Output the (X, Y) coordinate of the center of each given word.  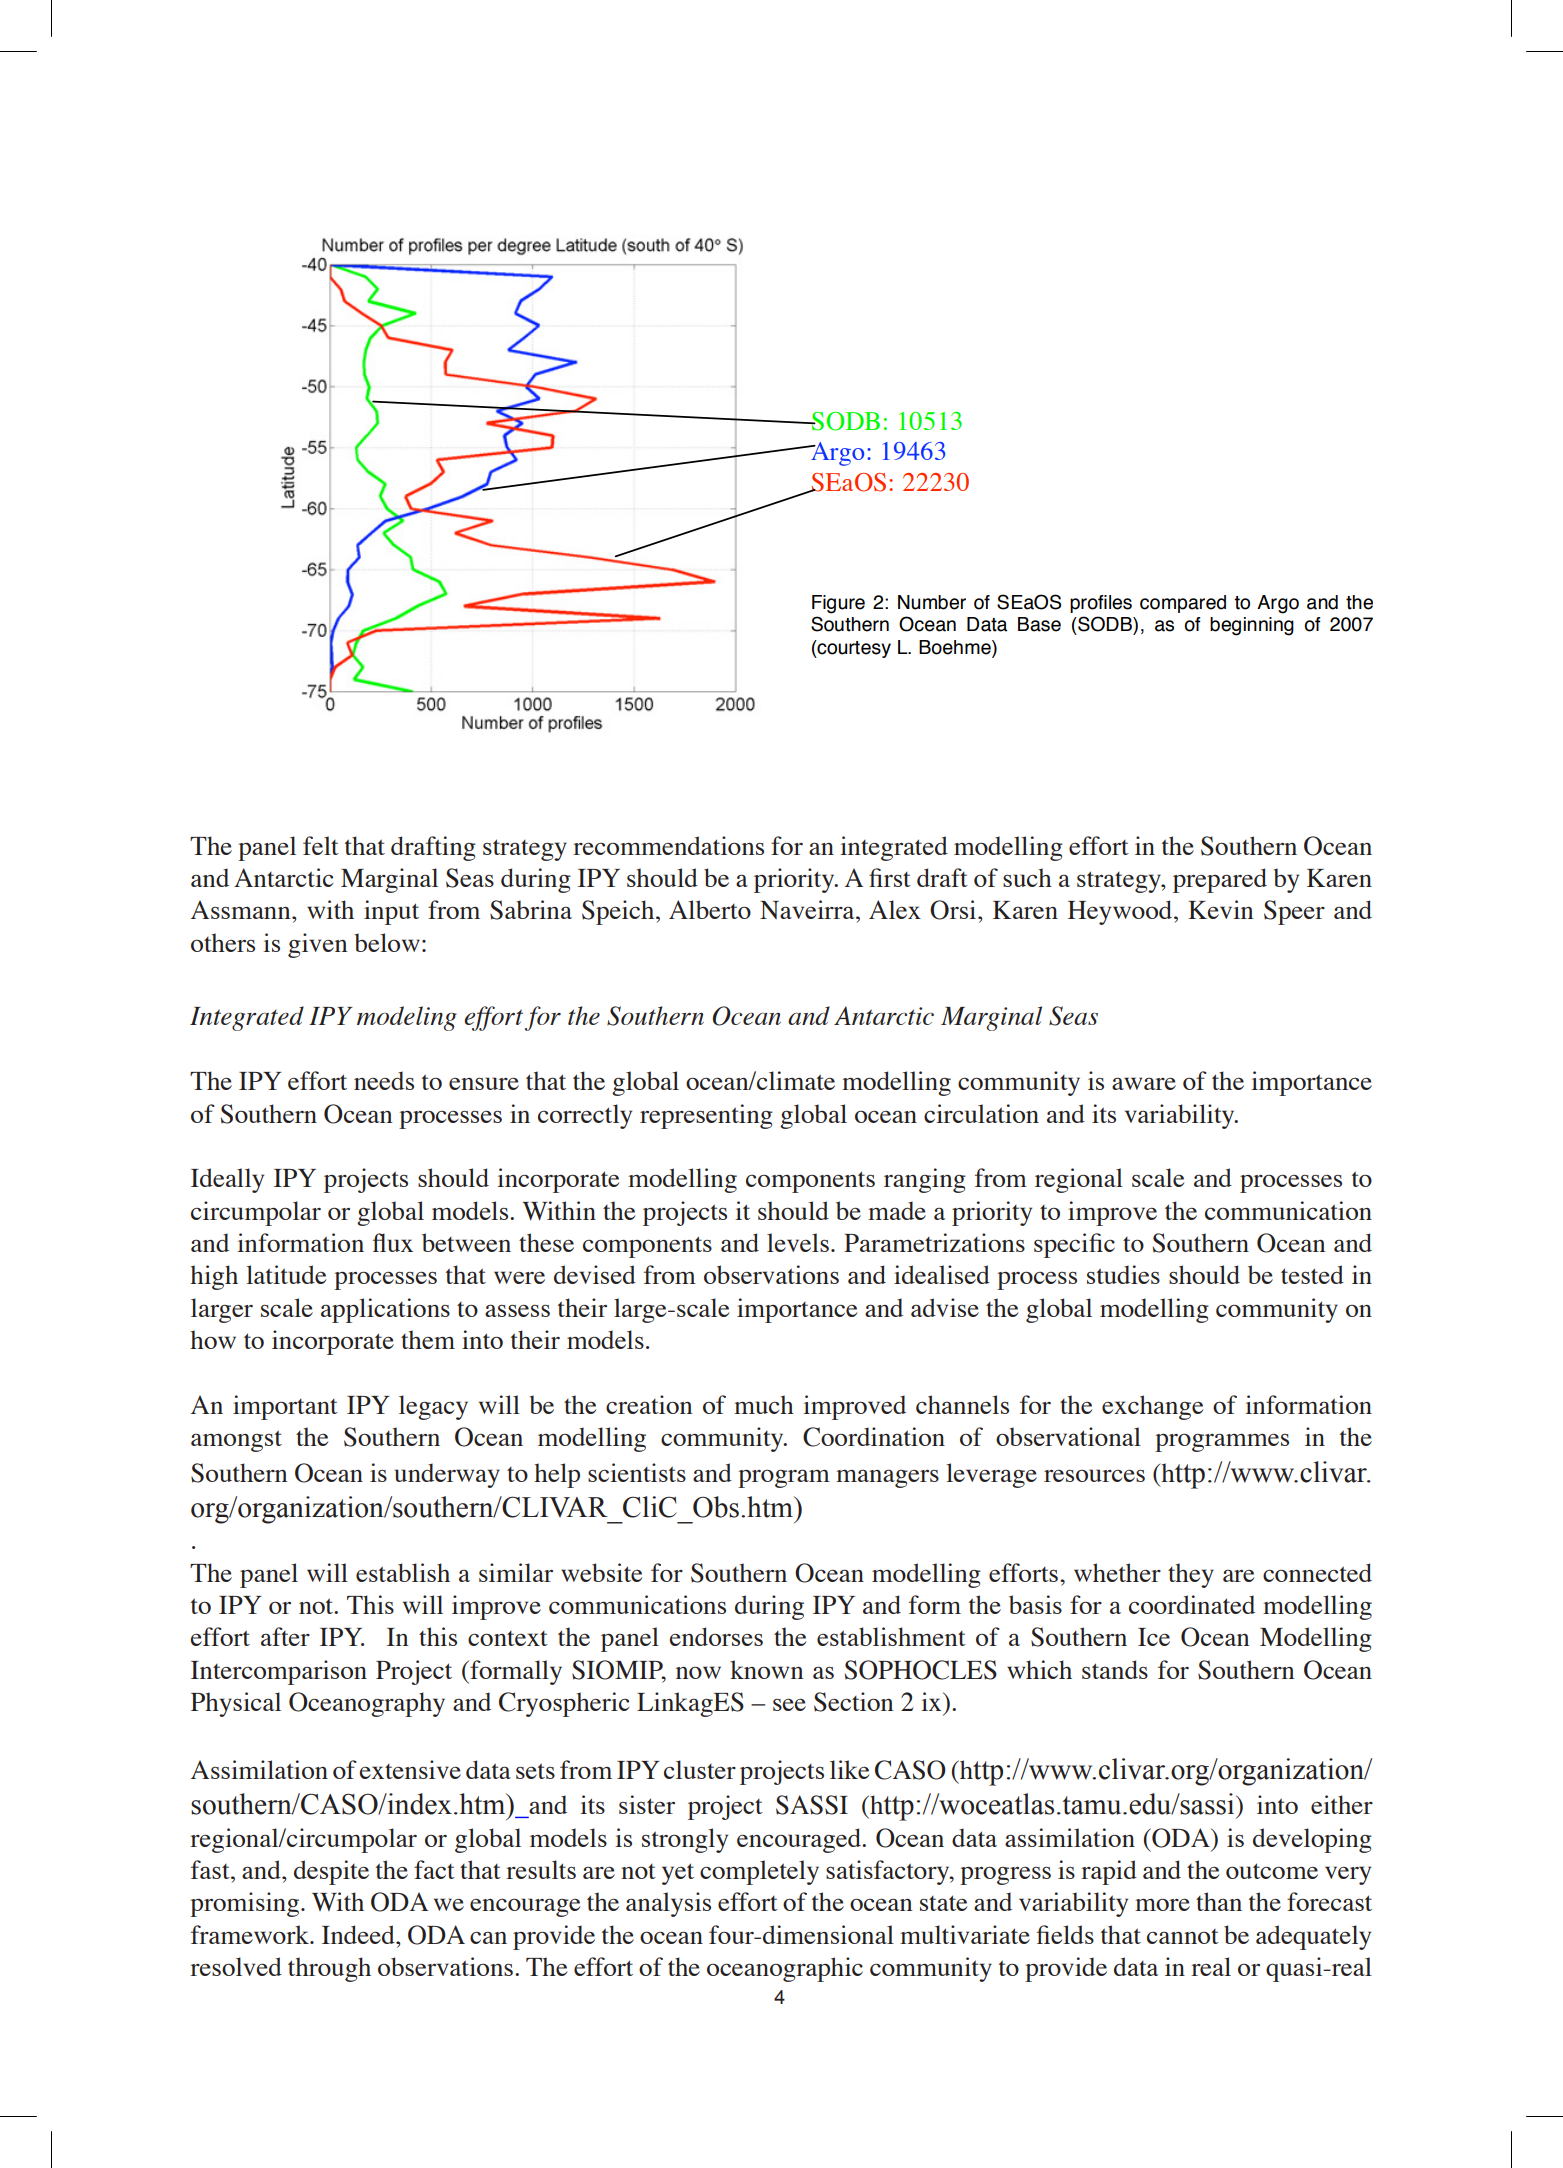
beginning (1252, 626)
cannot (1183, 1936)
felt (321, 845)
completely (759, 1872)
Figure (838, 604)
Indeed (359, 1934)
